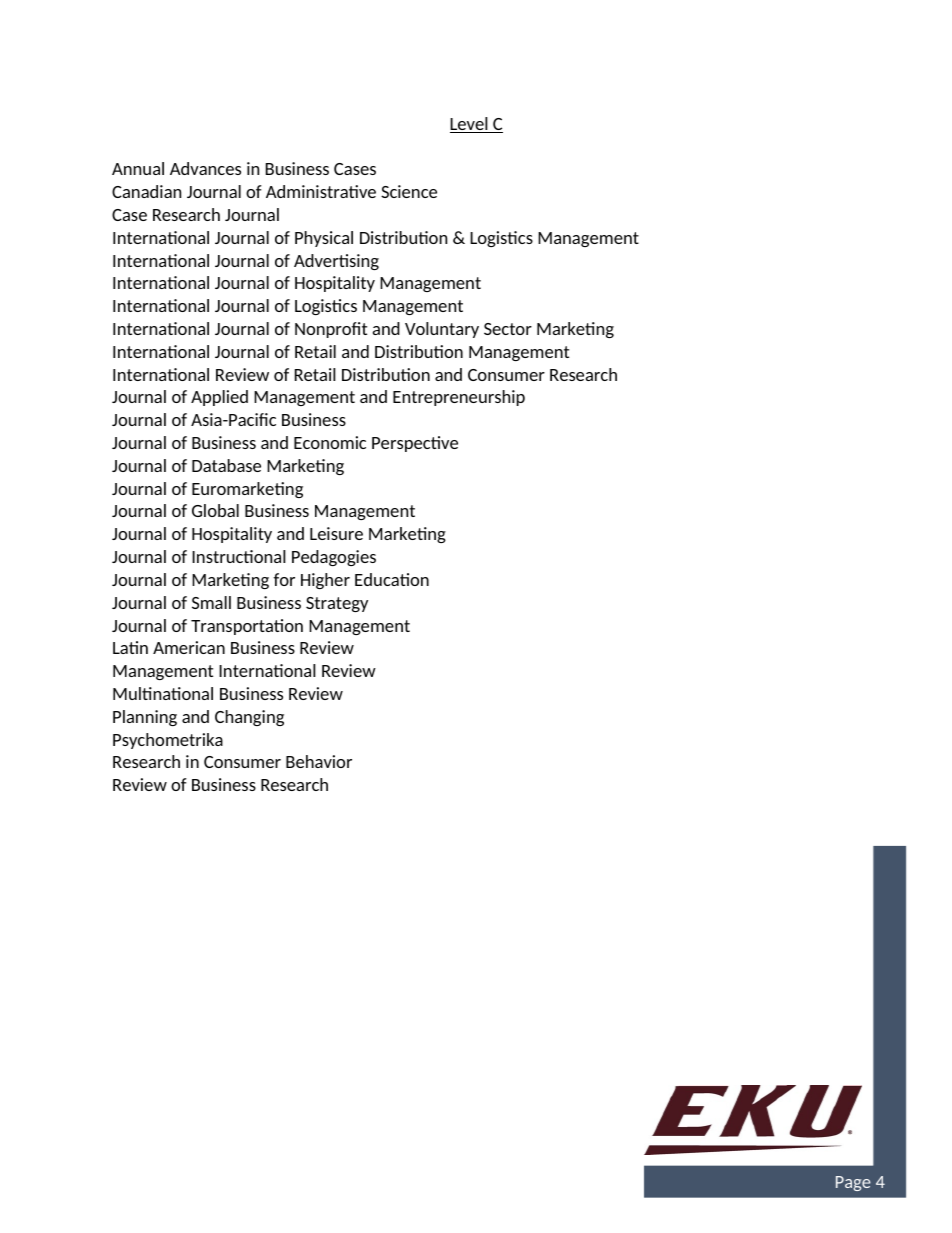 This document has width=952, height=1233. I want to click on Changing, so click(249, 718).
